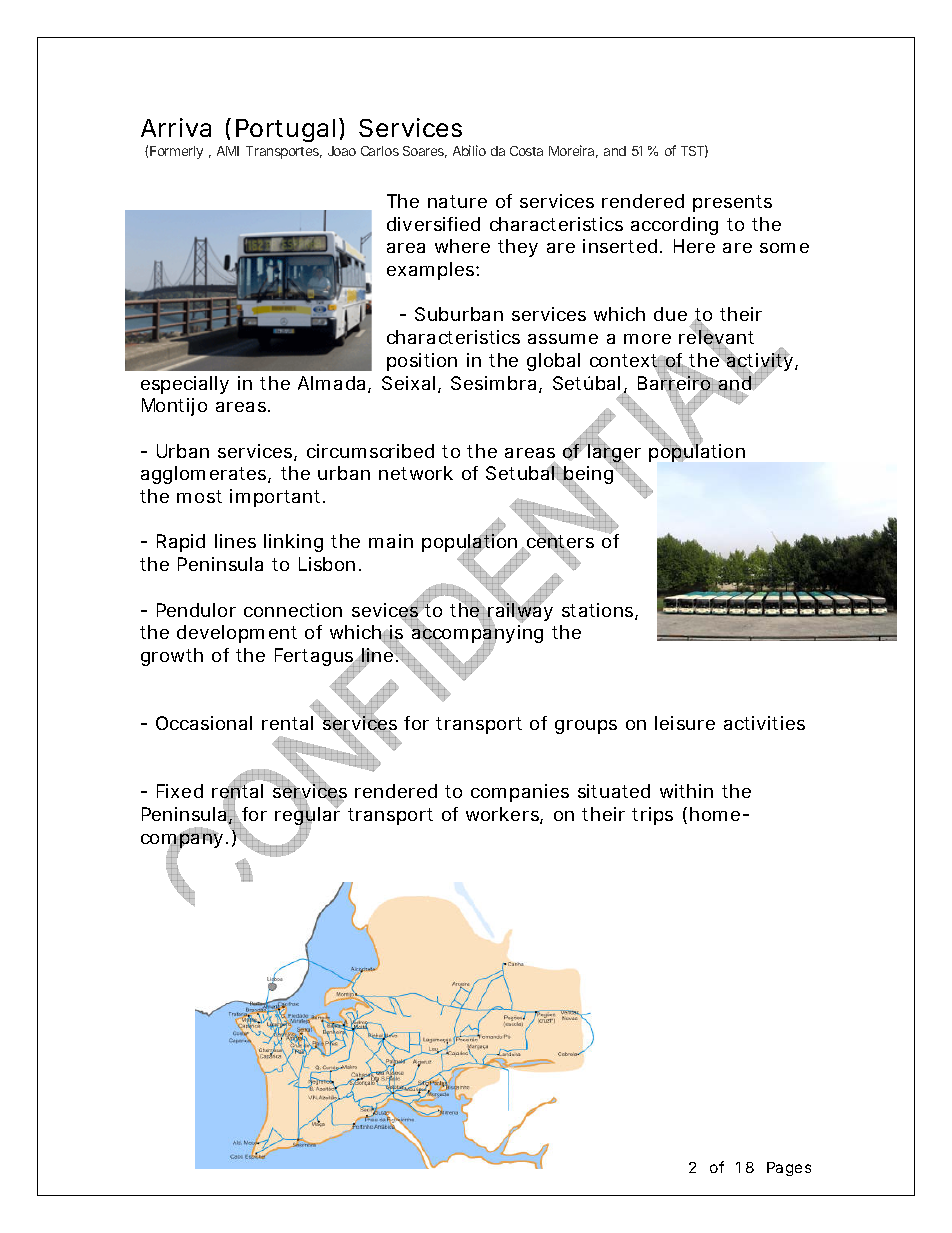 The width and height of the image is (952, 1233). Describe the element at coordinates (694, 151) in the image. I see `TST` at that location.
